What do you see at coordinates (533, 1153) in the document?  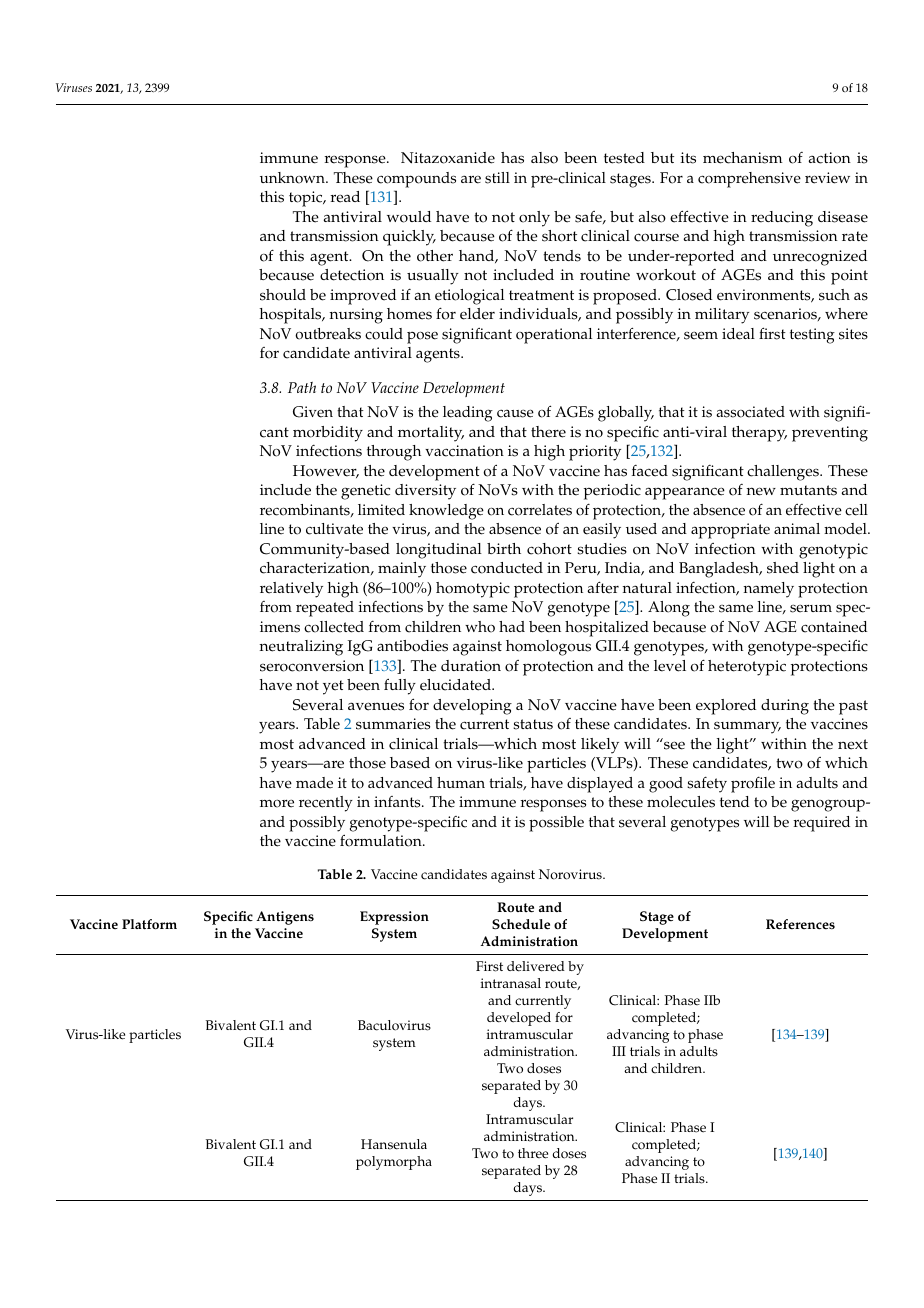 I see `three` at bounding box center [533, 1153].
